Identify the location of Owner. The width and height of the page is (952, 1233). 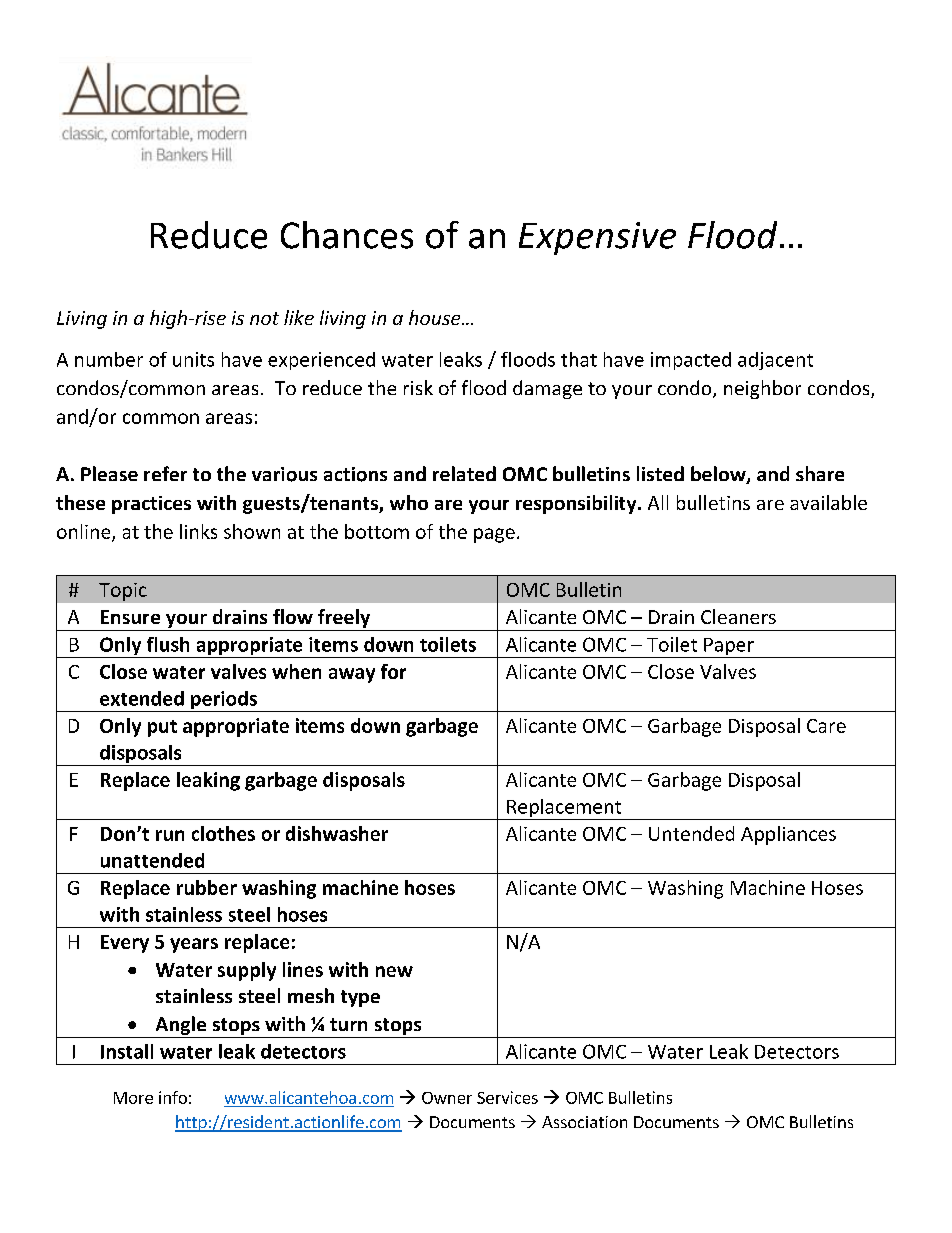
(447, 1098).
